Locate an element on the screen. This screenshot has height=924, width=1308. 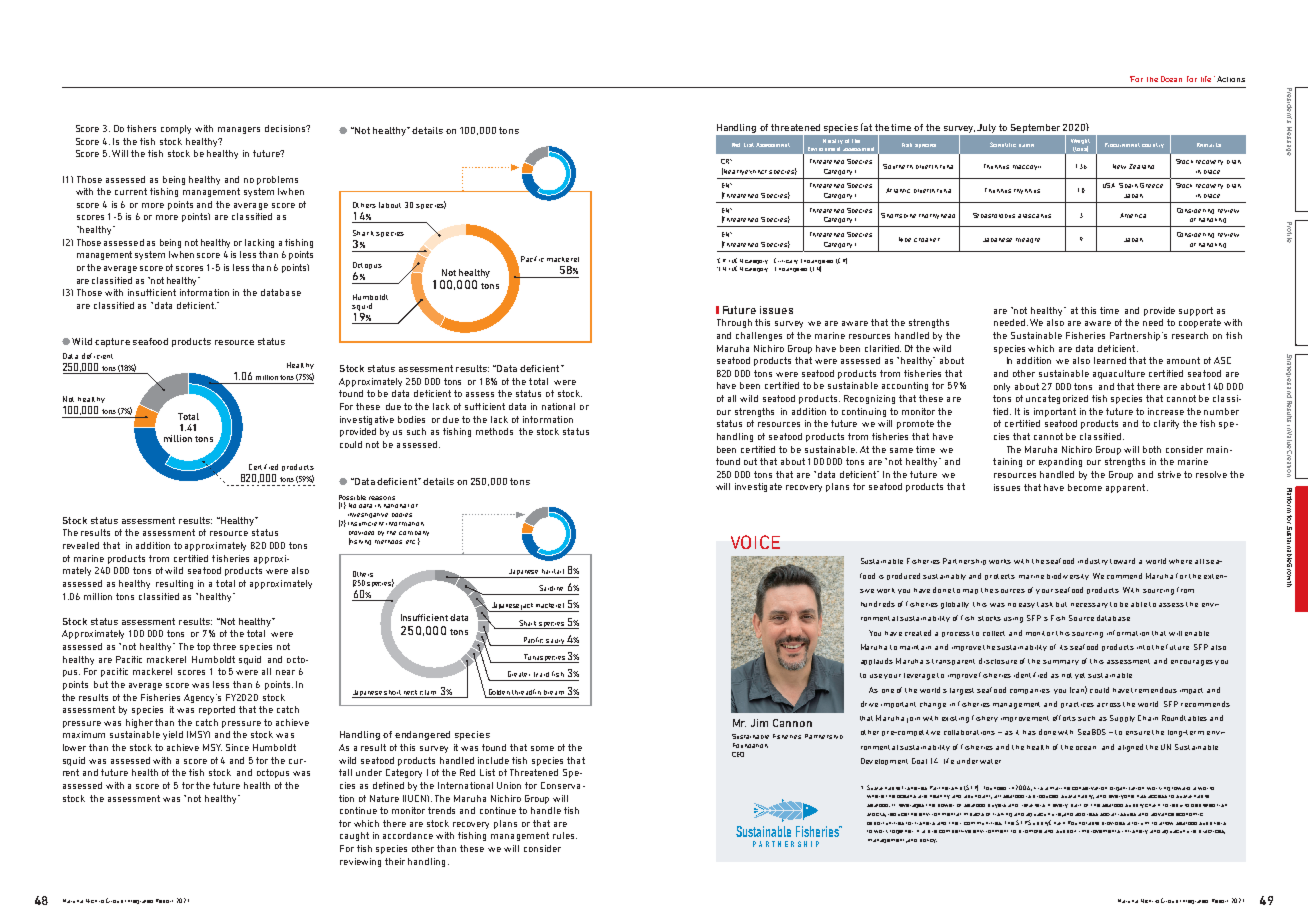
necessary is located at coordinates (1089, 605).
